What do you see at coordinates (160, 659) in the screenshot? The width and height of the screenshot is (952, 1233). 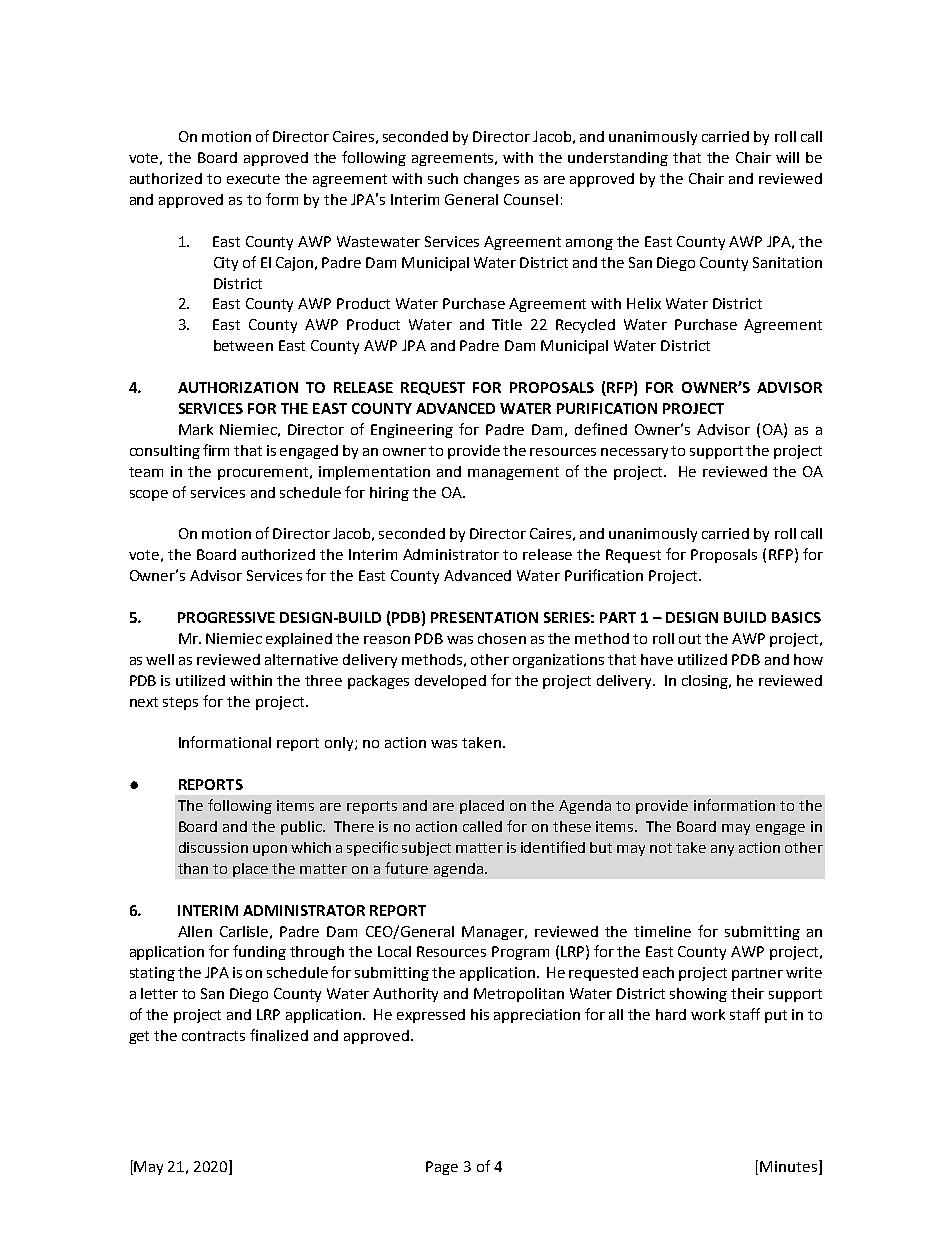 I see `well` at bounding box center [160, 659].
